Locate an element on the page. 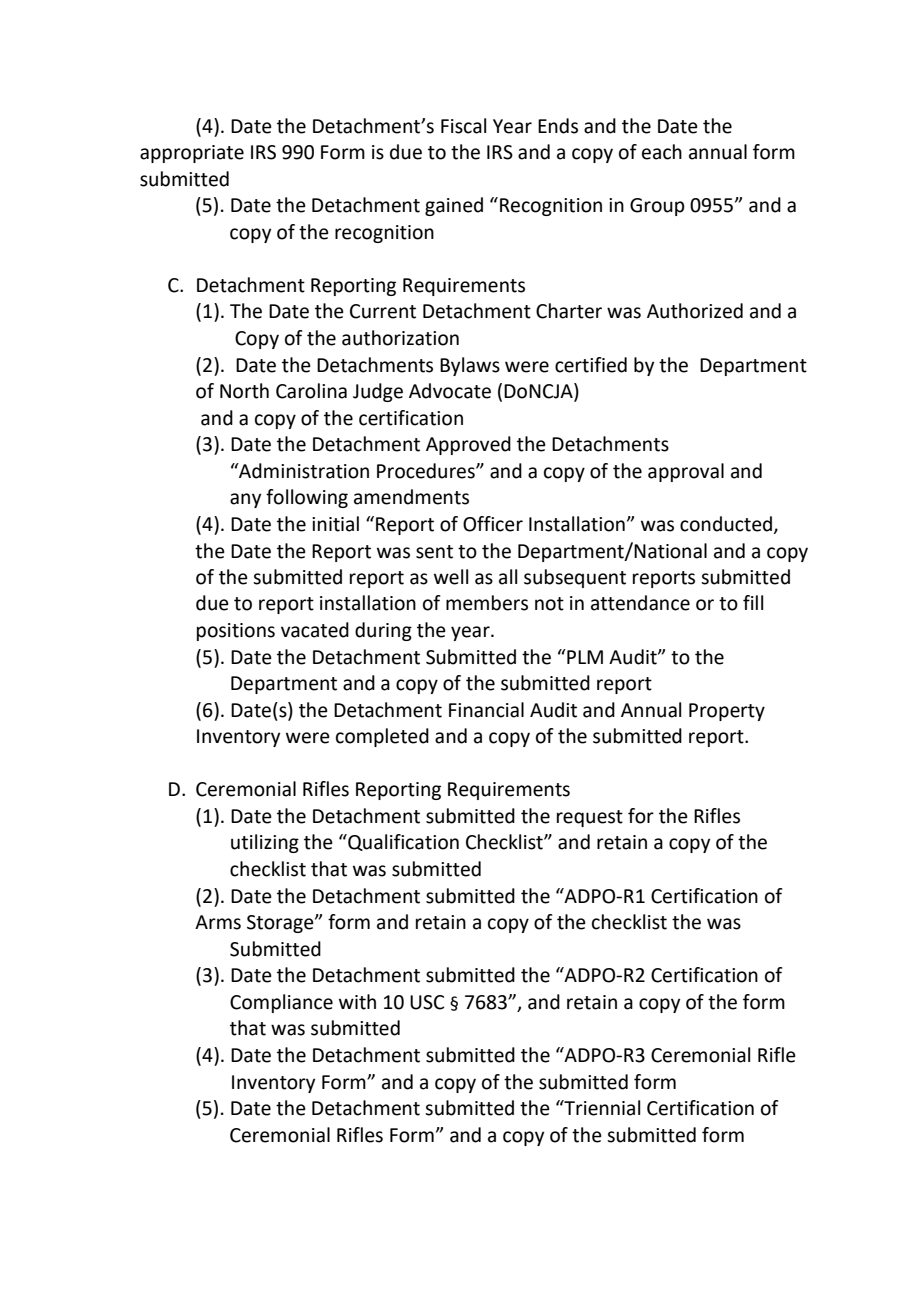 This image has width=924, height=1308. each is located at coordinates (662, 152).
